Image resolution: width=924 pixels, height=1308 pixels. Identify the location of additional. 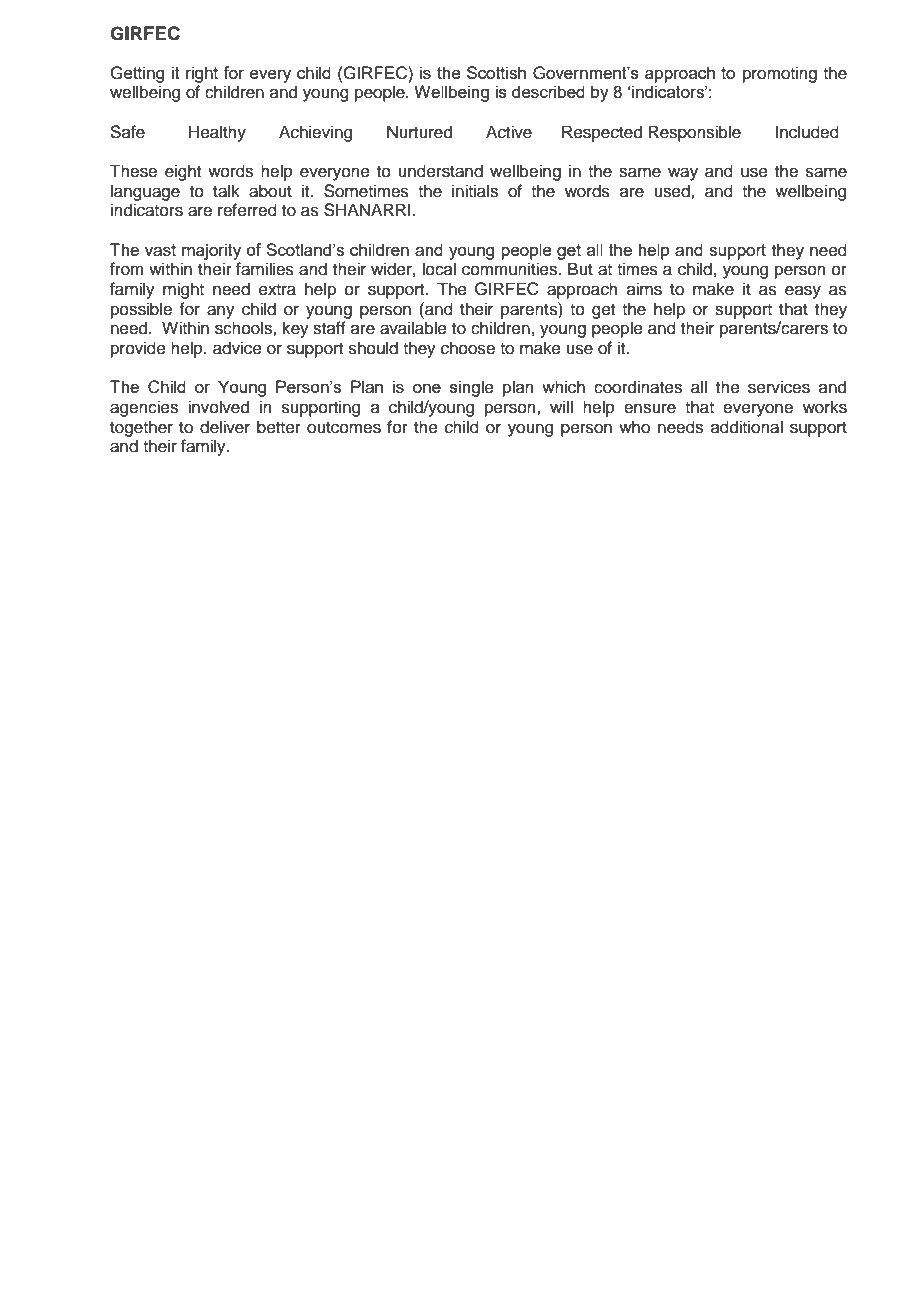
(747, 427).
